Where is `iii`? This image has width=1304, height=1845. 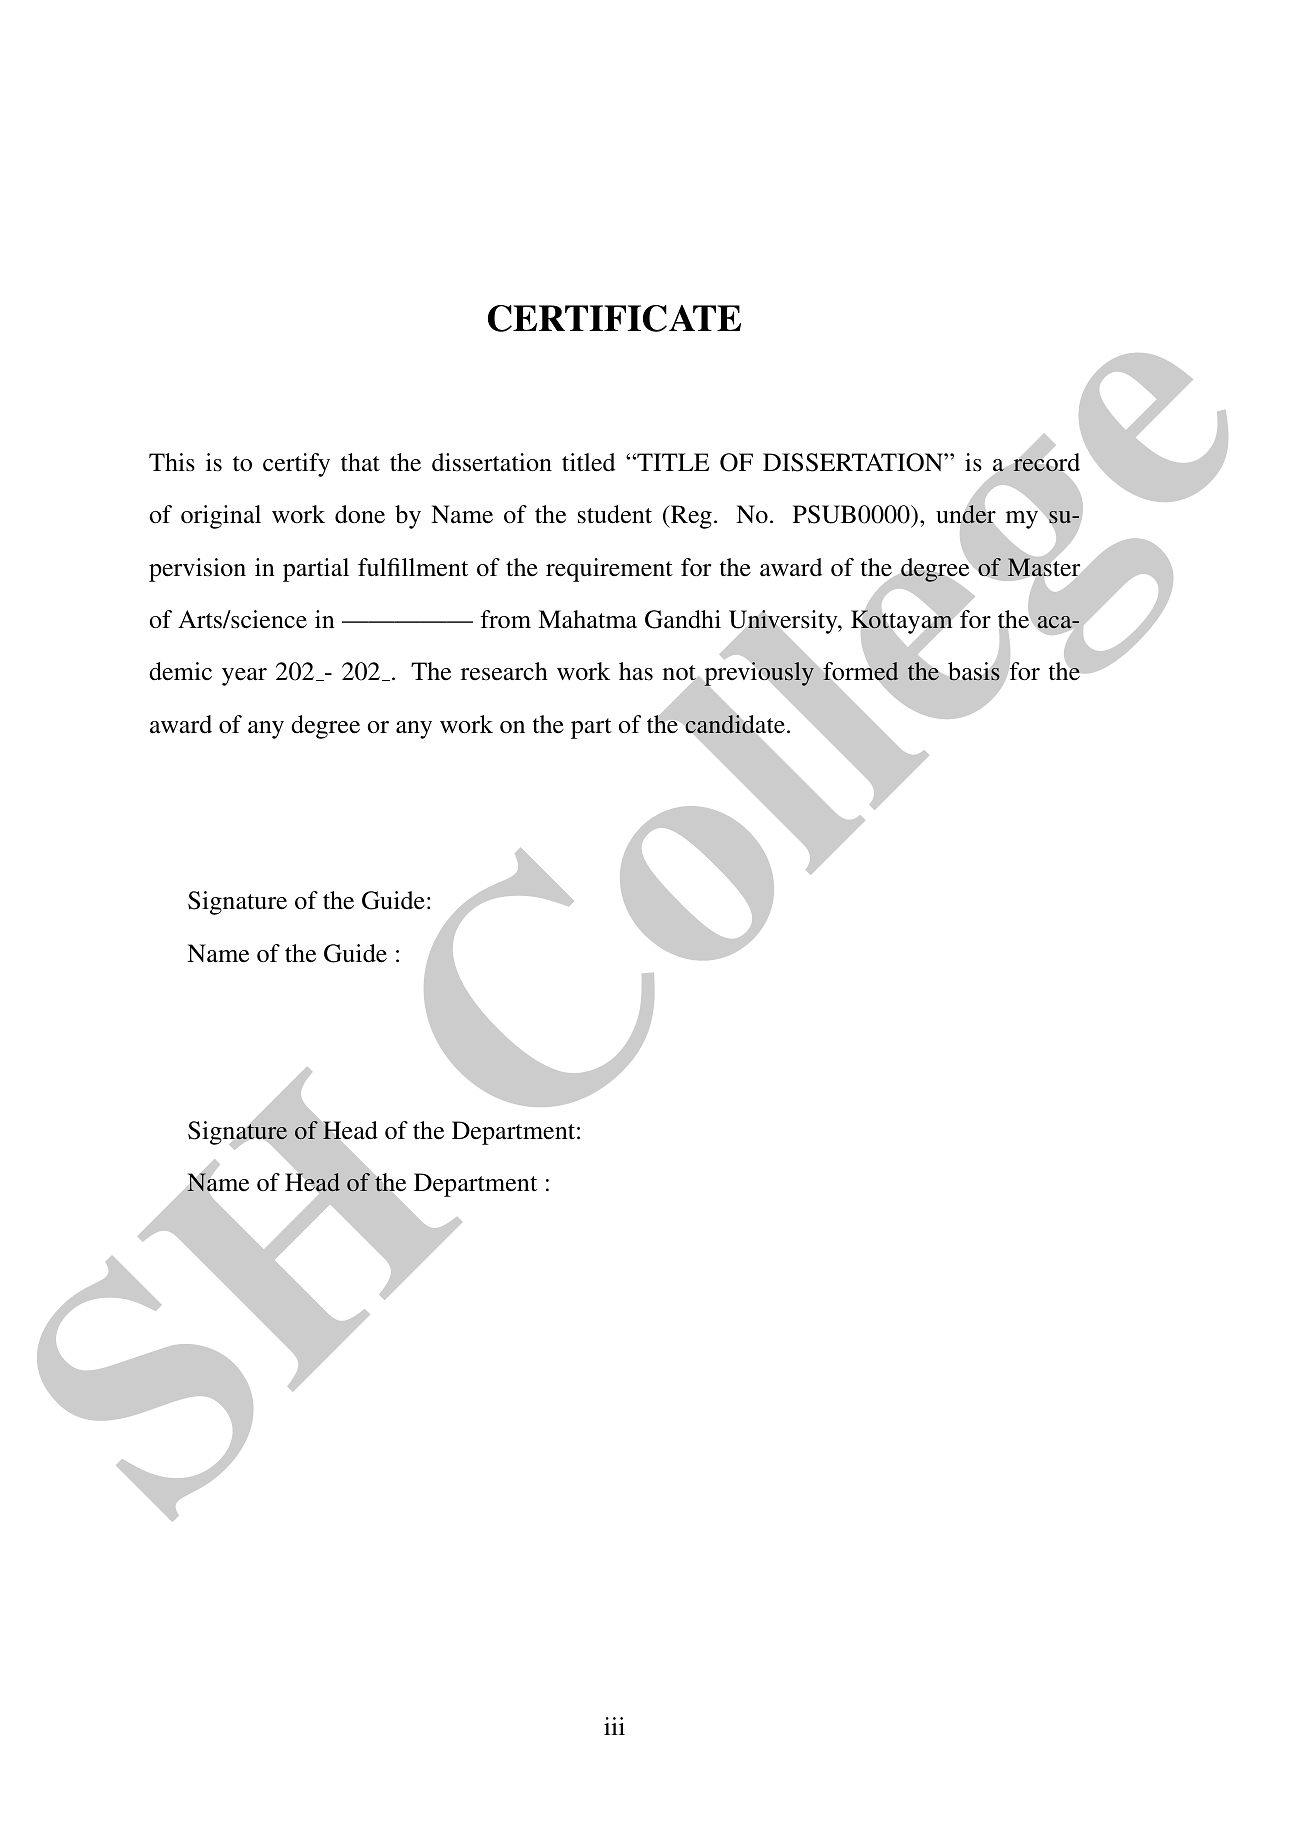
iii is located at coordinates (614, 1726).
